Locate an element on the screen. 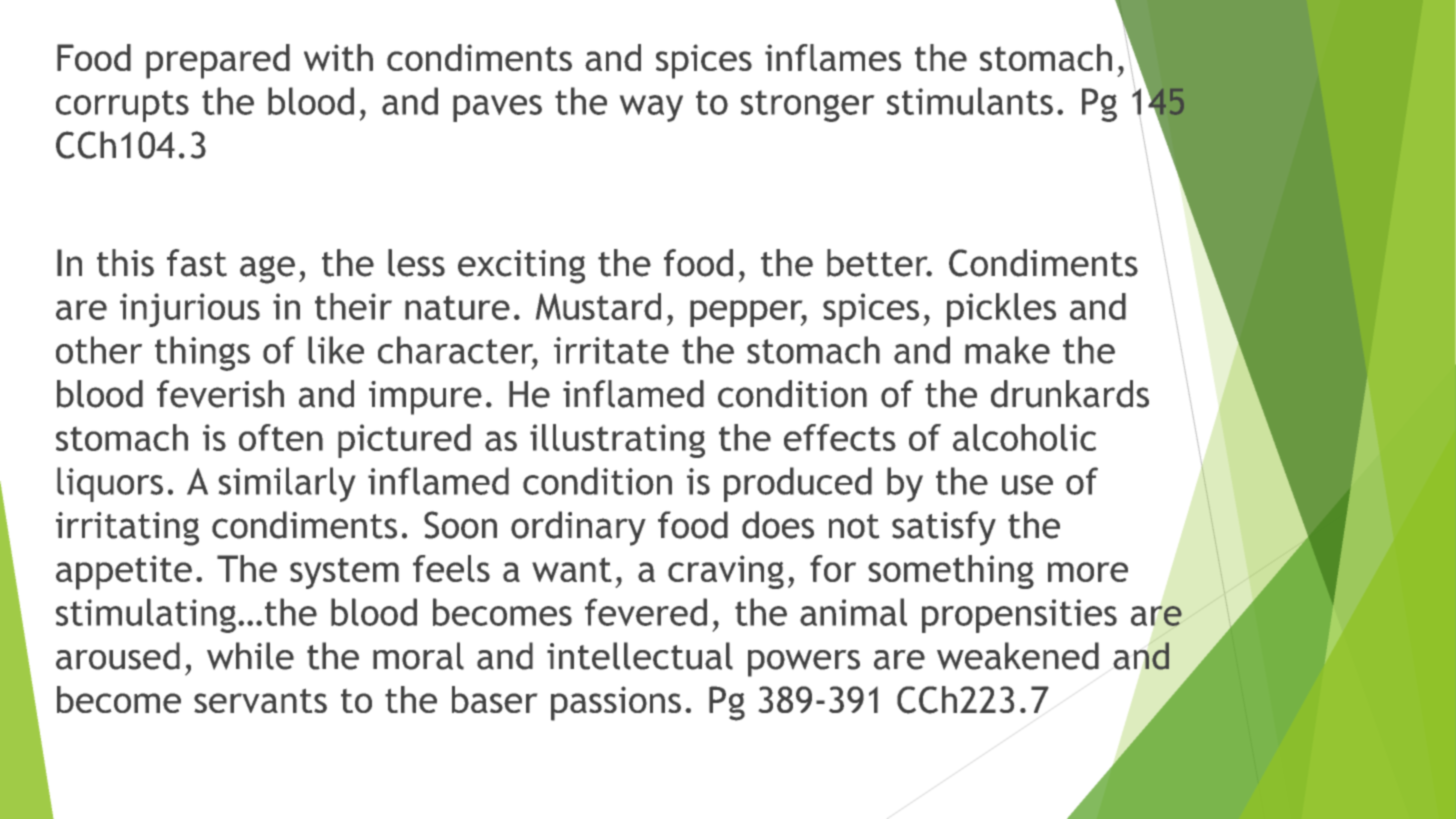 The image size is (1456, 819). stimulants is located at coordinates (970, 101).
